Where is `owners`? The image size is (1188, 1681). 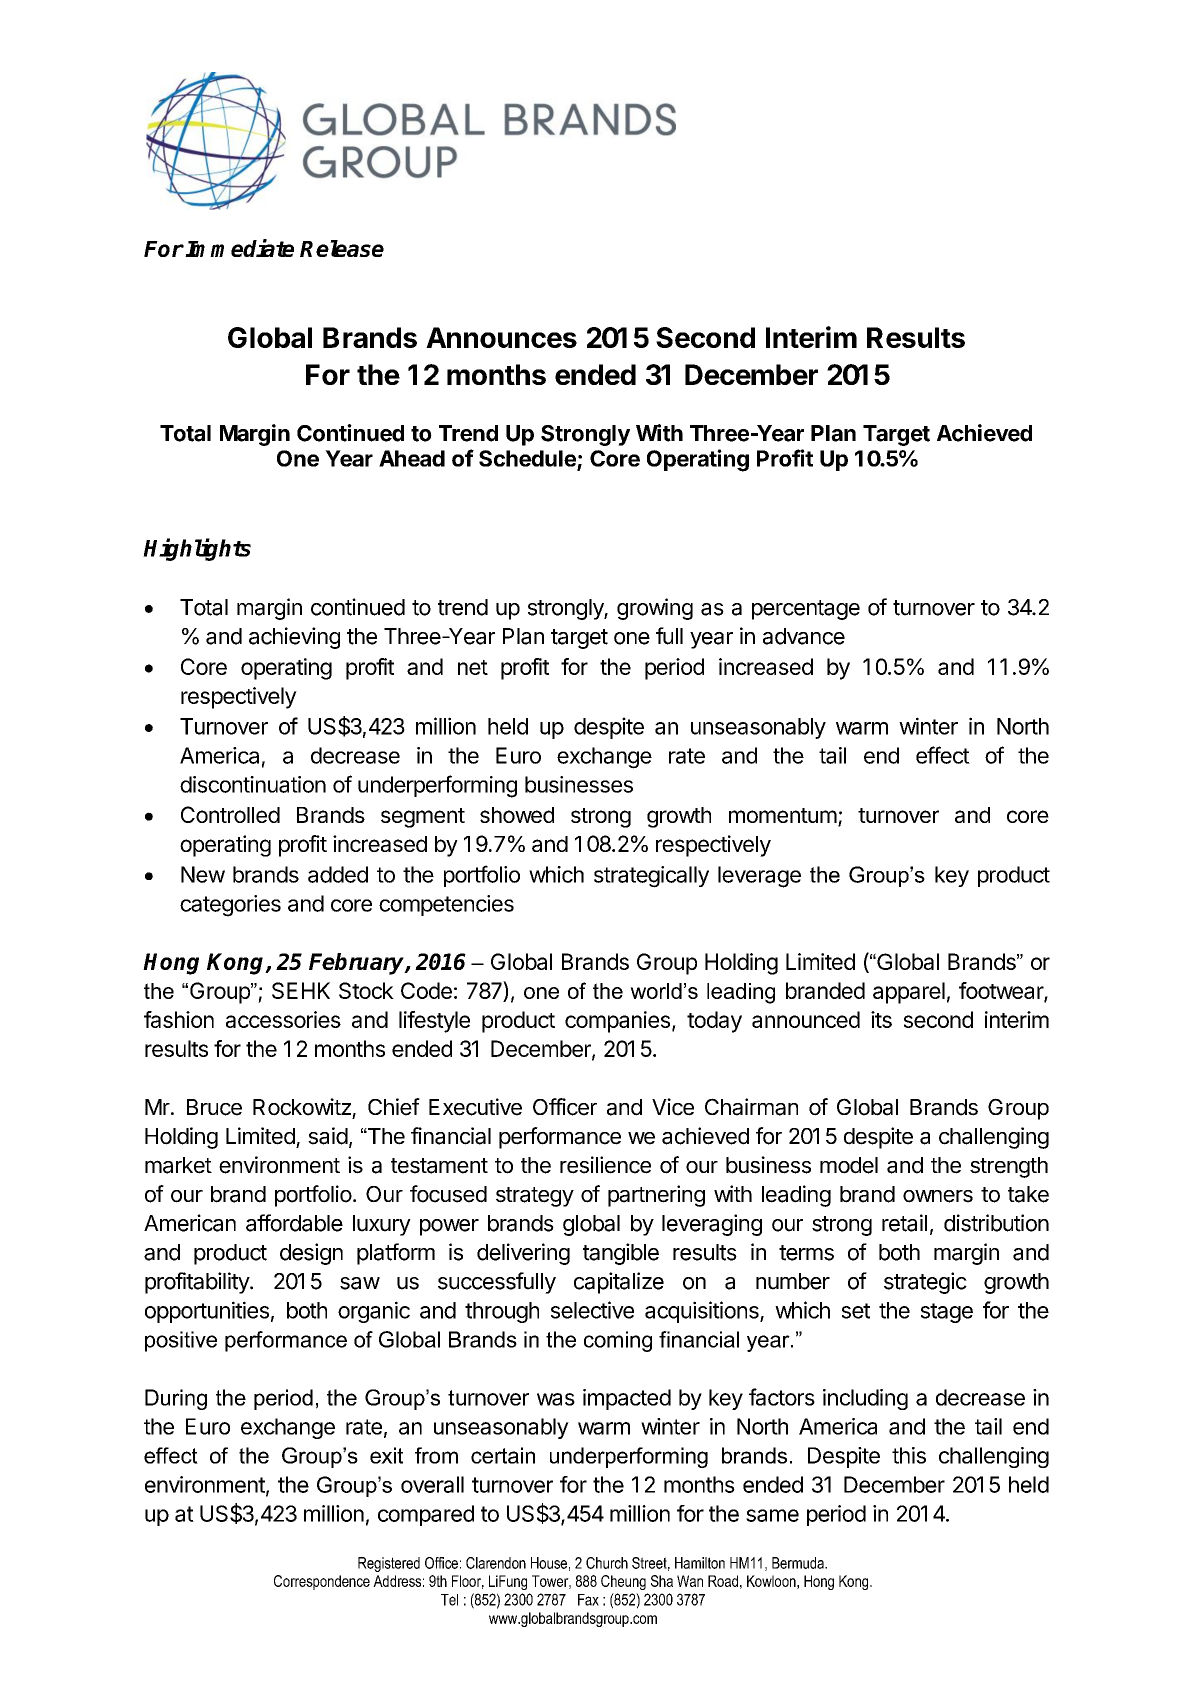
owners is located at coordinates (938, 1196).
